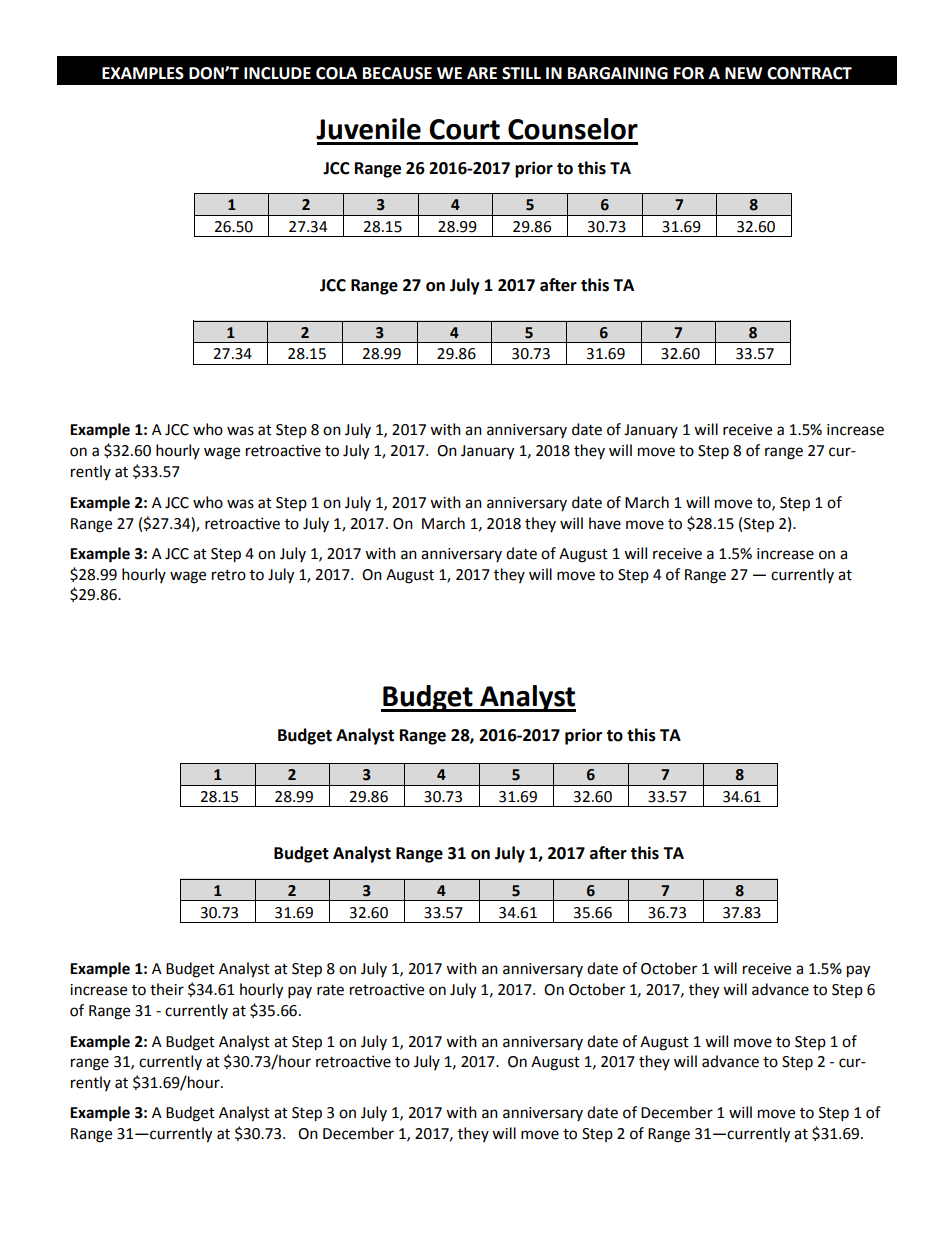 This screenshot has height=1233, width=952. I want to click on rate, so click(330, 990).
